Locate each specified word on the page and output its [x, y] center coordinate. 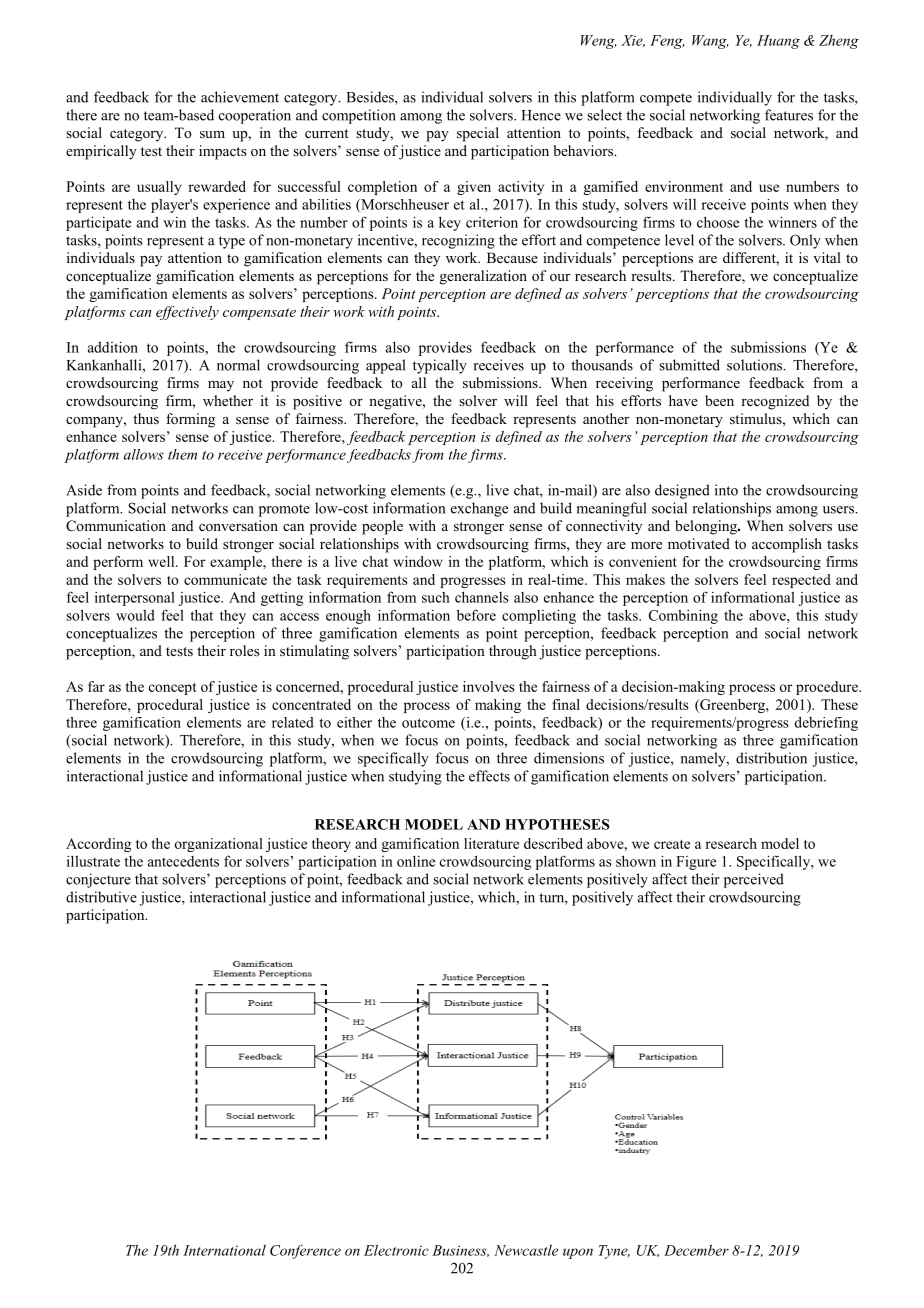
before [476, 615]
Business [460, 1251]
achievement [240, 97]
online [416, 861]
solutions [756, 365]
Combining [683, 616]
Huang [778, 42]
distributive [101, 897]
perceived [754, 880]
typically [440, 366]
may [221, 386]
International [224, 1250]
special [478, 134]
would [135, 615]
